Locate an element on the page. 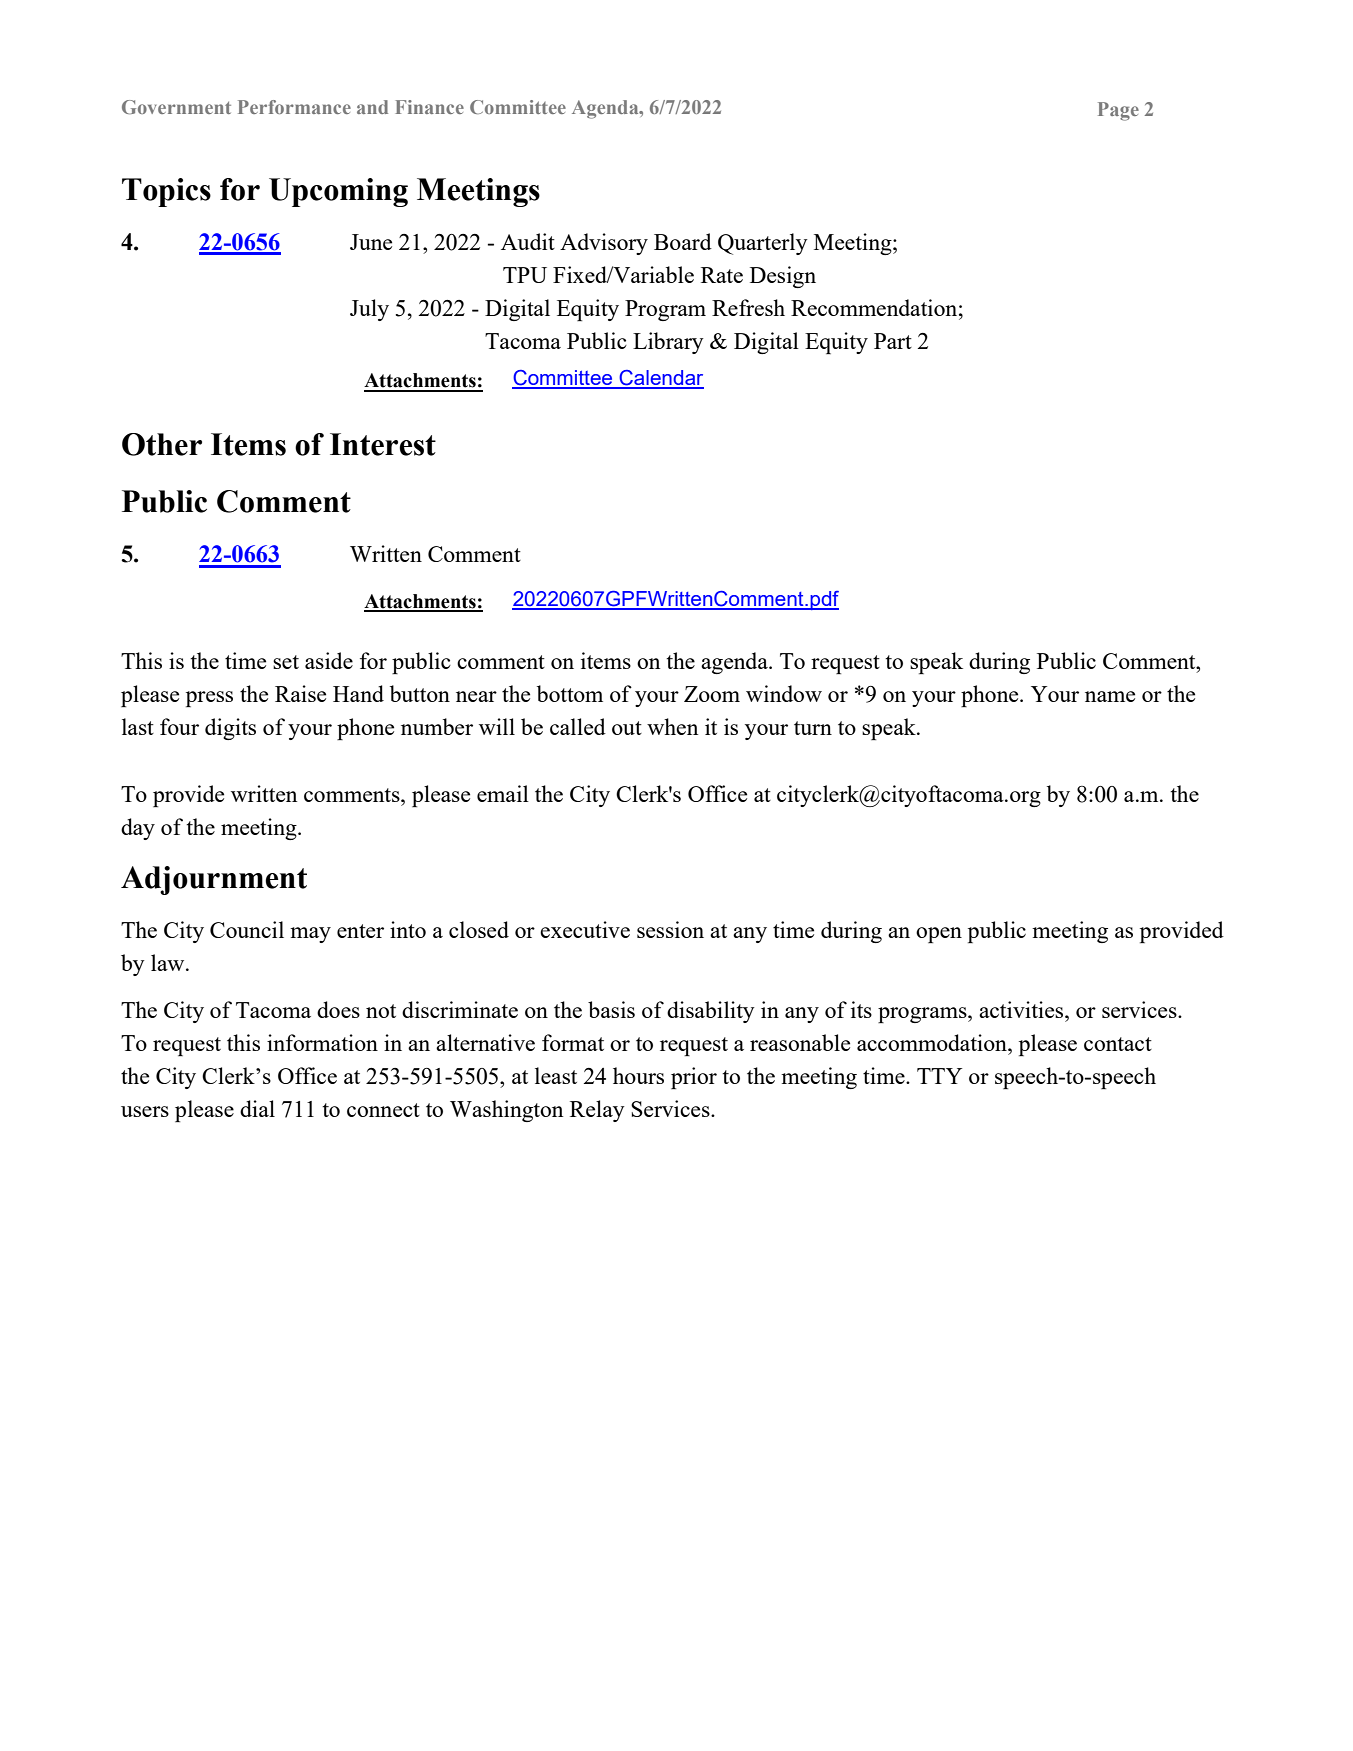 Image resolution: width=1353 pixels, height=1751 pixels. set is located at coordinates (286, 662).
